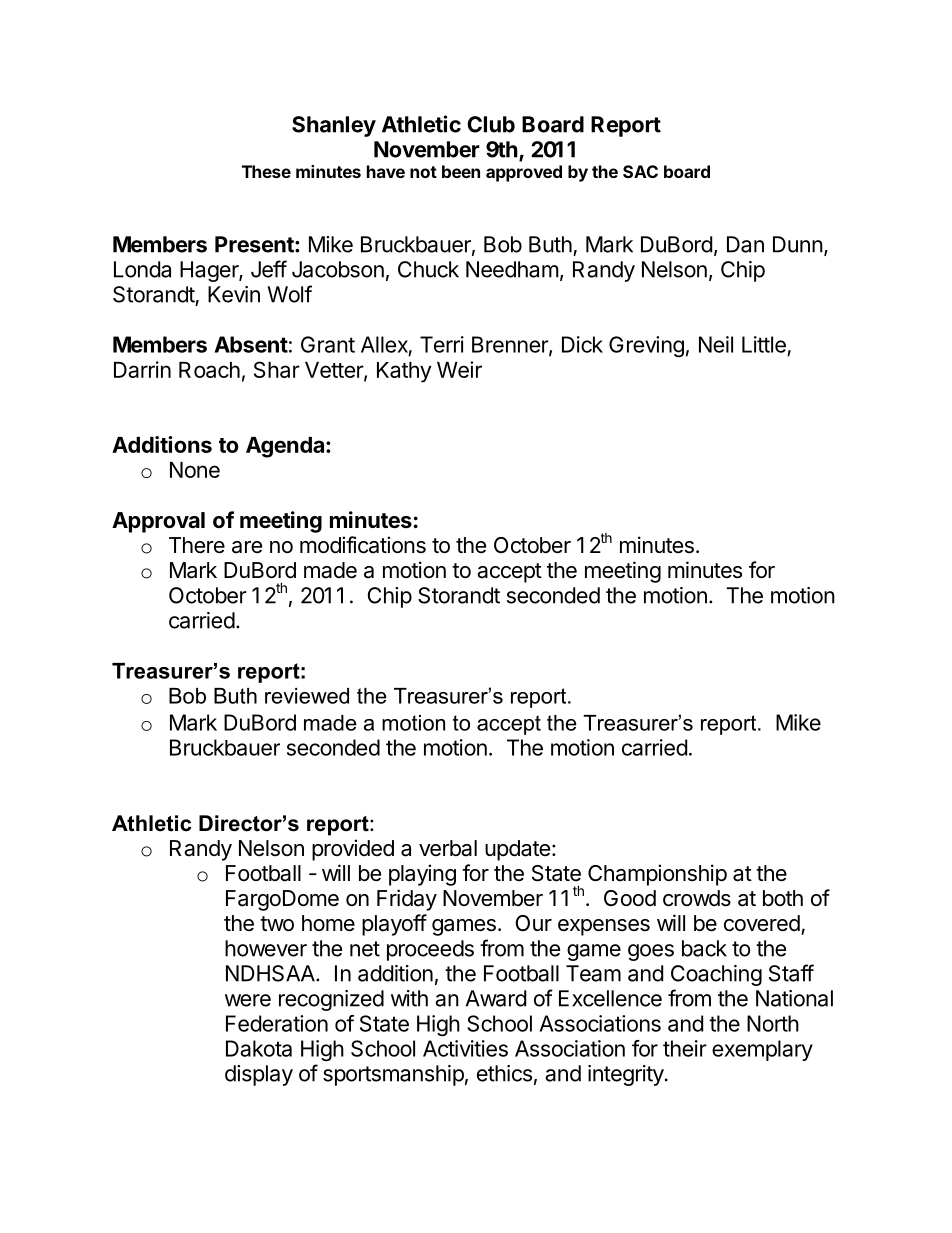  I want to click on modifications, so click(363, 545).
